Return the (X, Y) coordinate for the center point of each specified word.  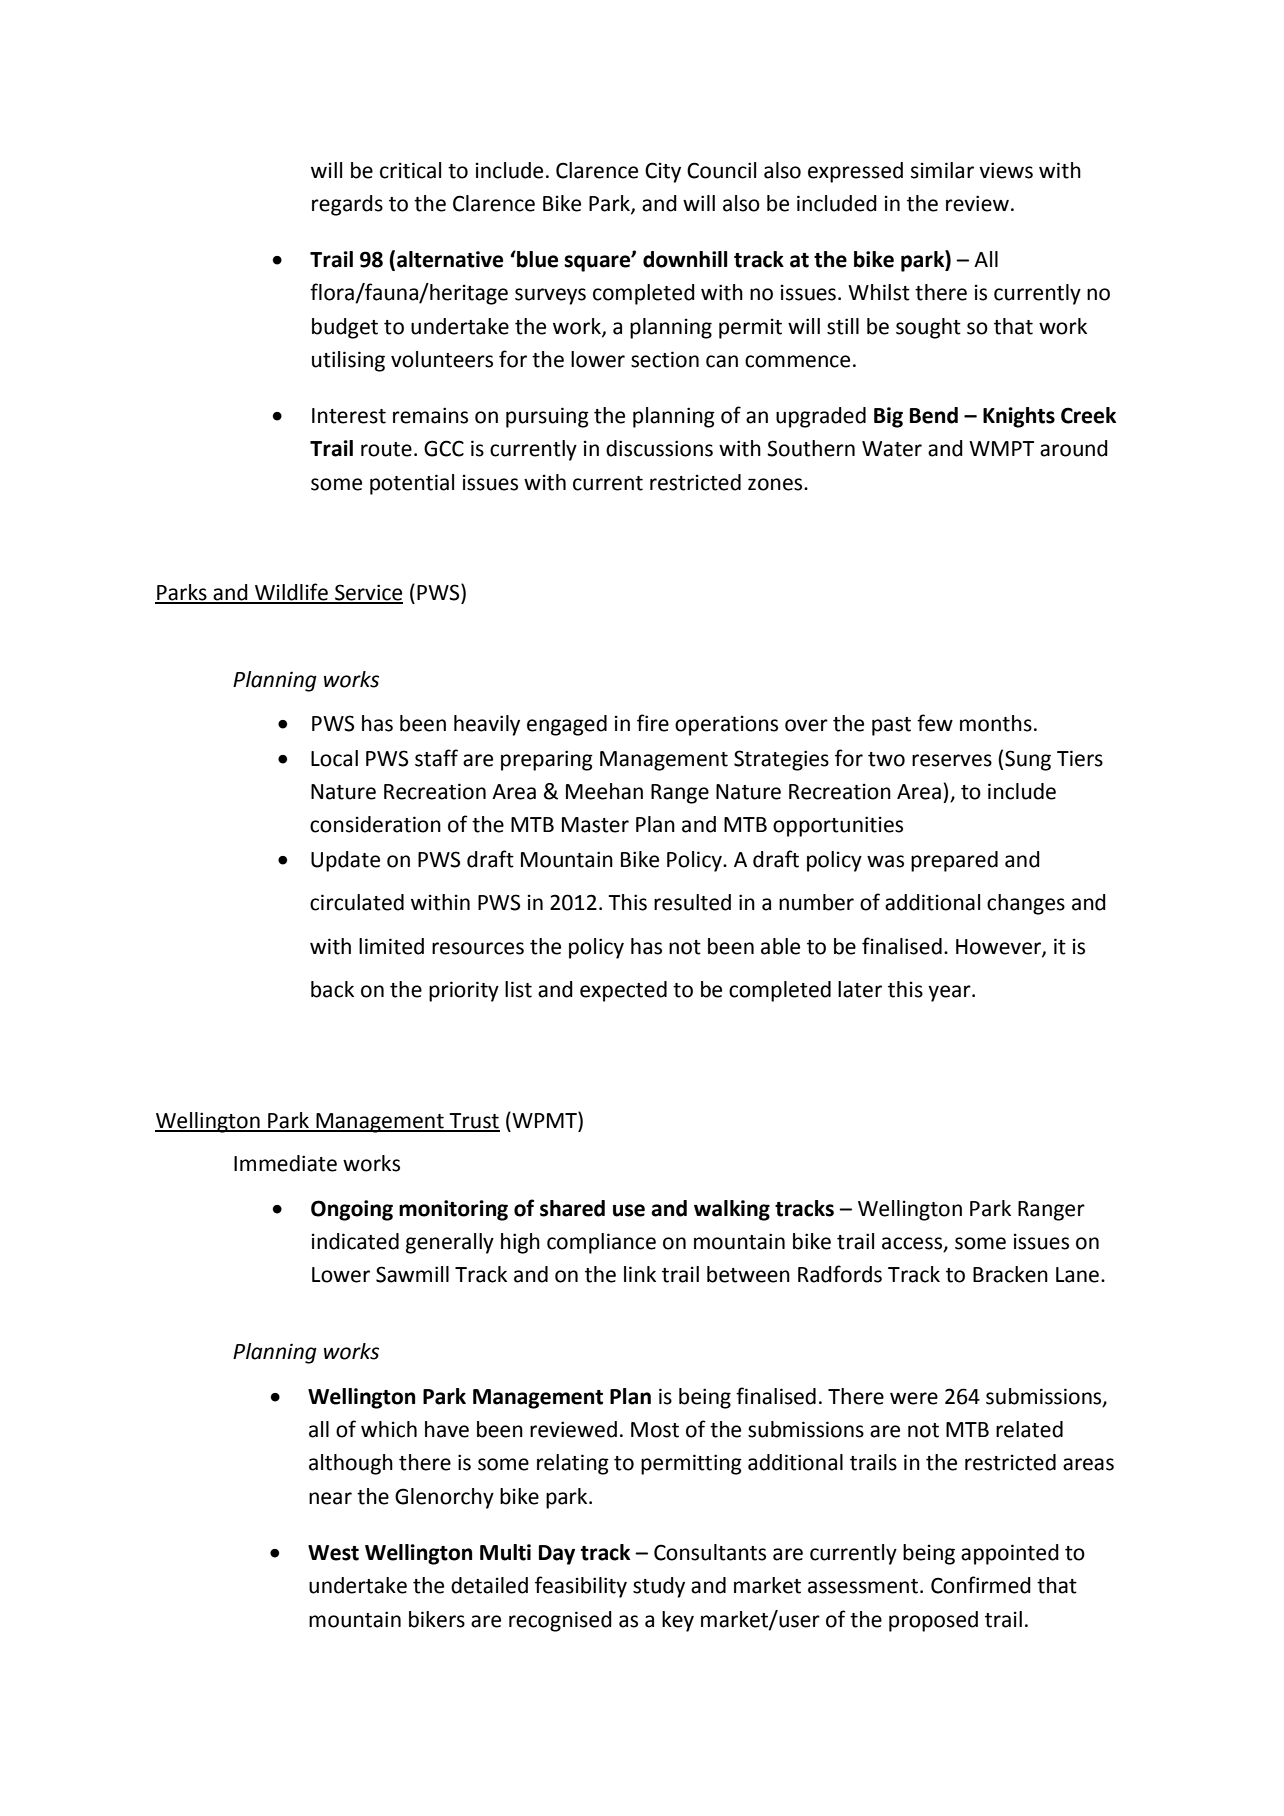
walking (732, 1210)
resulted (692, 902)
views (1006, 170)
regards (347, 205)
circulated (357, 902)
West (333, 1553)
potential (412, 484)
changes (1026, 904)
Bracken (1010, 1274)
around (1074, 448)
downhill (685, 259)
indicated (355, 1241)
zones (776, 484)
